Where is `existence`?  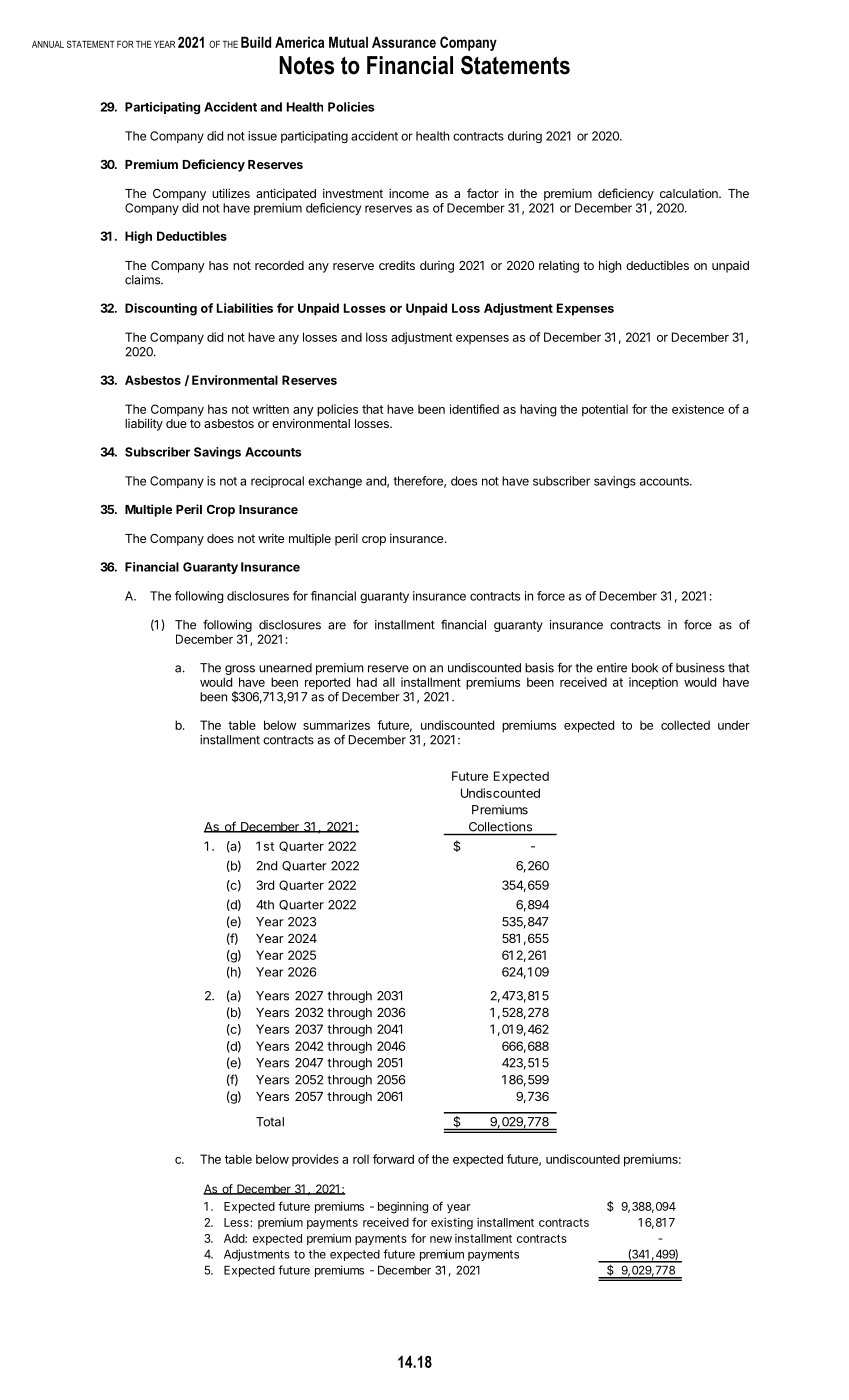
existence is located at coordinates (698, 409).
